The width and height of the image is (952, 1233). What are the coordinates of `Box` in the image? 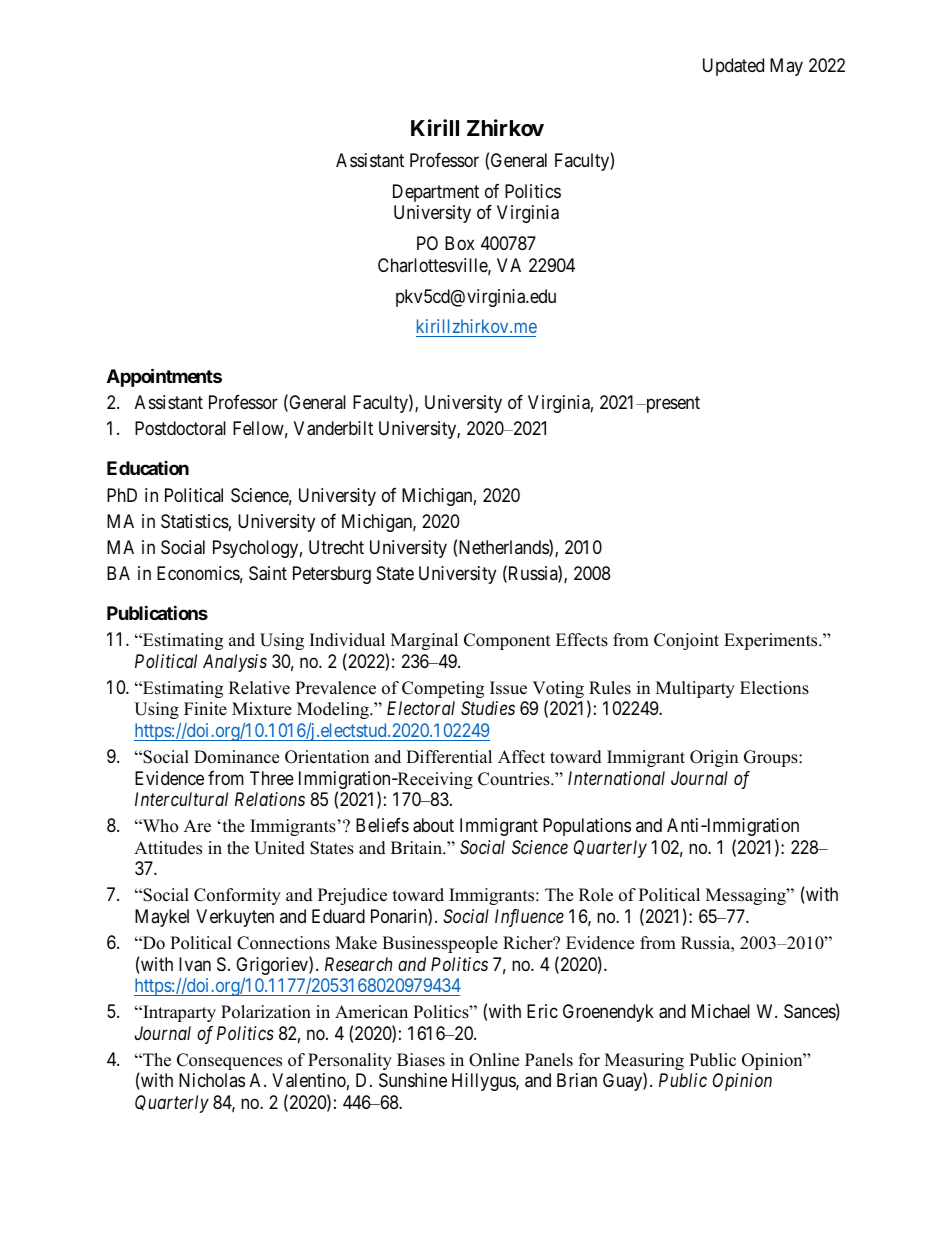 It's located at (460, 243).
